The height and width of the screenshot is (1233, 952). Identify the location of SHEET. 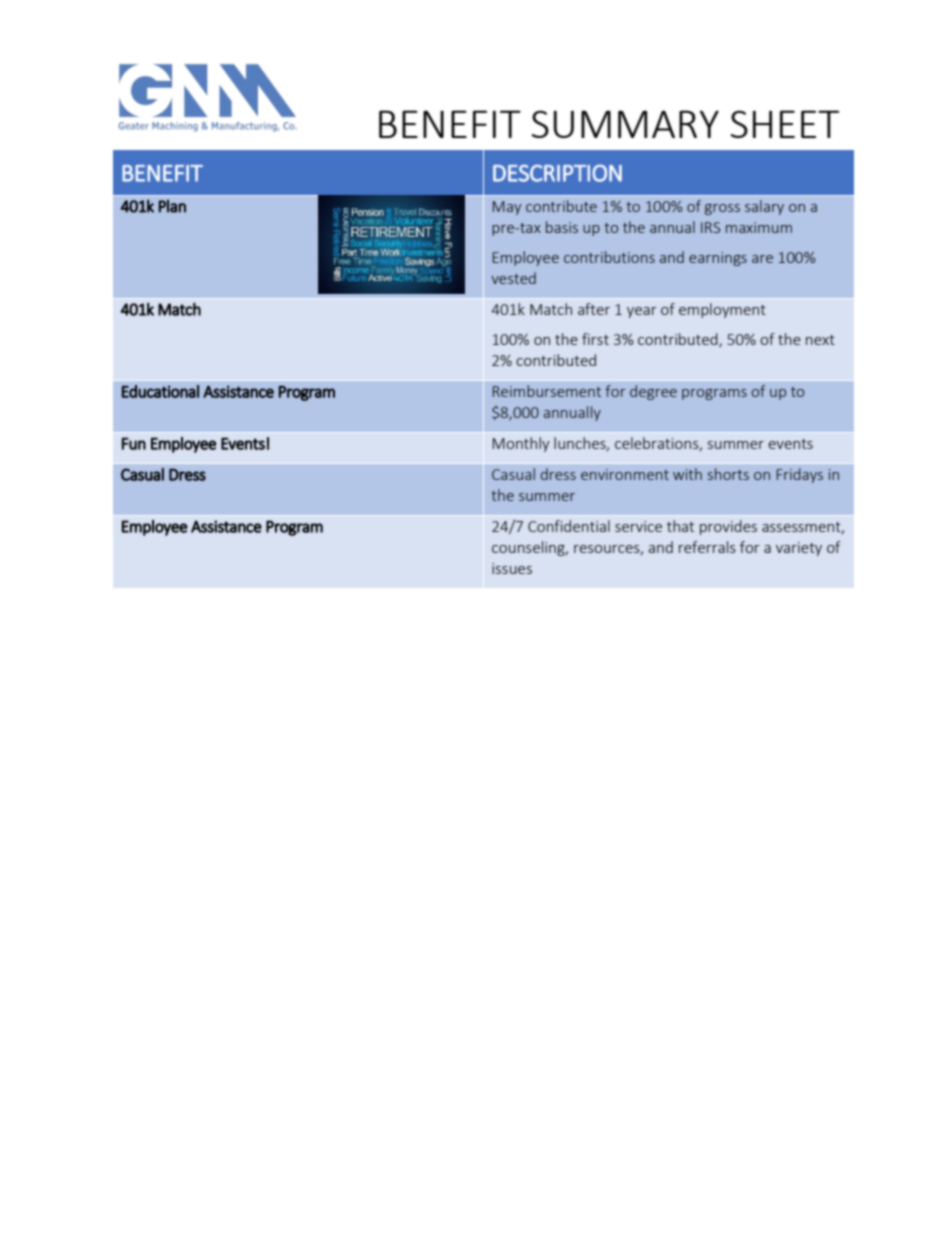
(785, 124).
